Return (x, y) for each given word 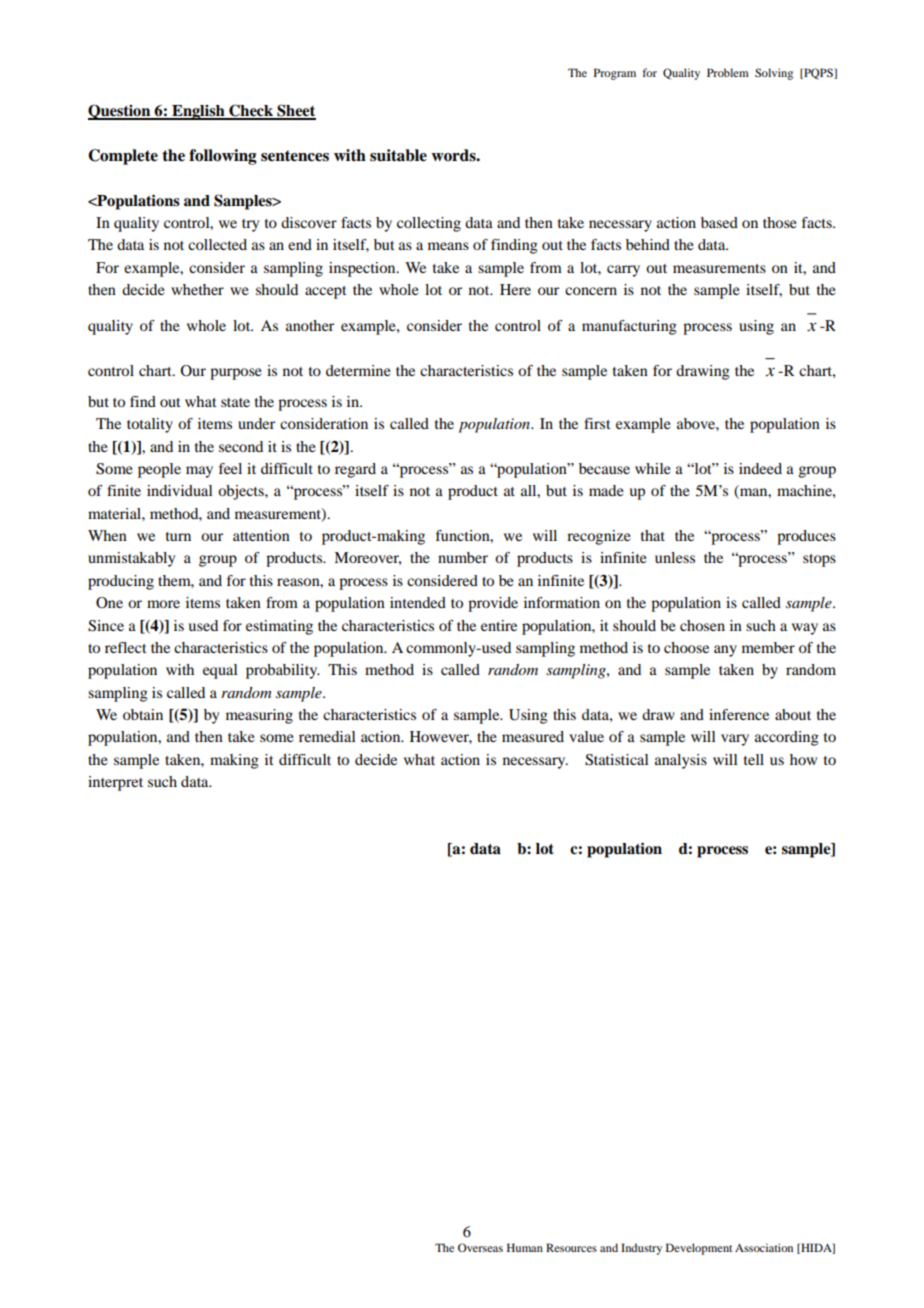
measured (533, 736)
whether (197, 289)
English (198, 112)
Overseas (480, 1247)
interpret (115, 783)
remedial (327, 736)
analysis (681, 761)
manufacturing (629, 327)
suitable (398, 155)
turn (178, 536)
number (463, 557)
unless (675, 557)
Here (515, 289)
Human (525, 1247)
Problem (728, 72)
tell (754, 759)
